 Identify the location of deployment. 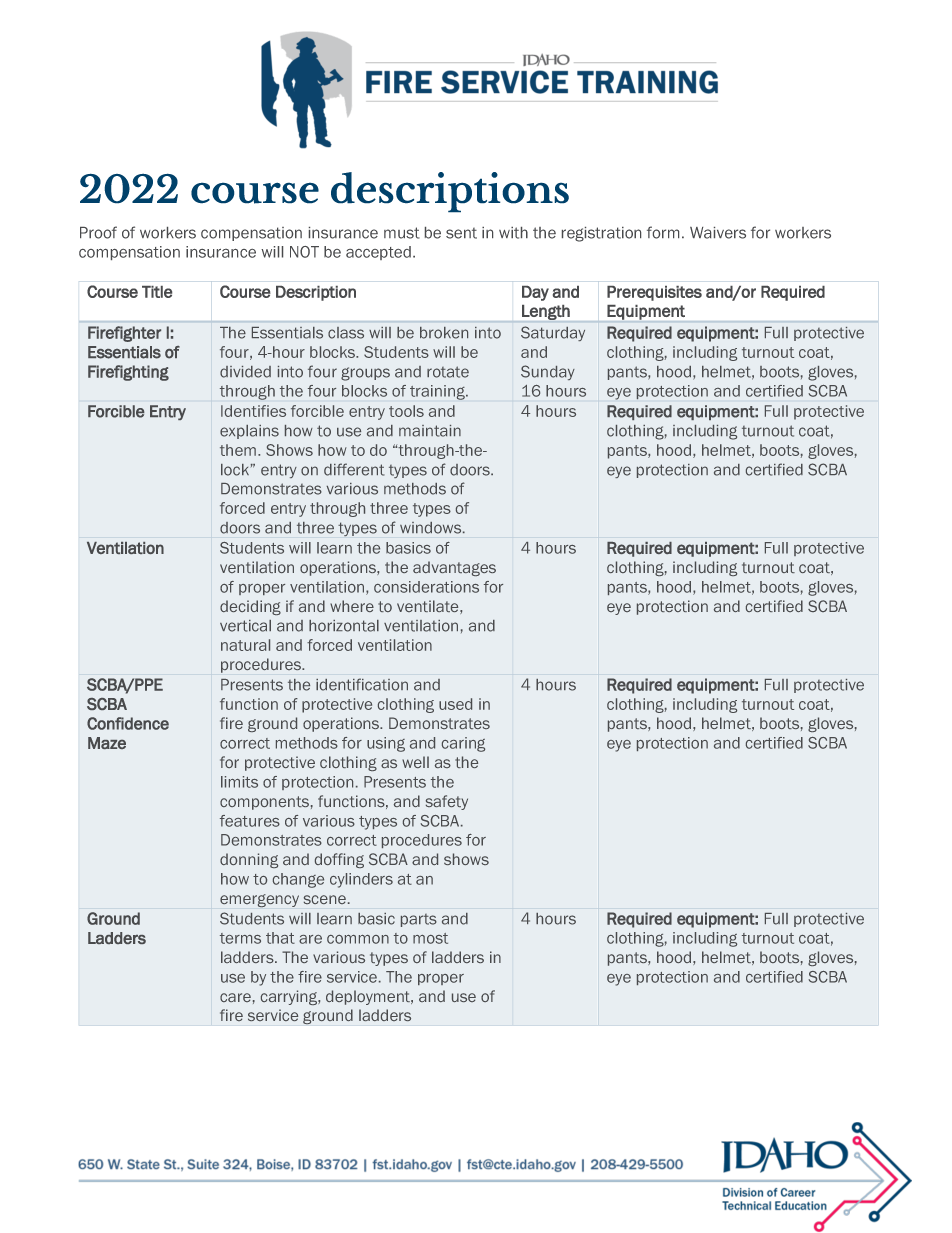
(369, 997).
